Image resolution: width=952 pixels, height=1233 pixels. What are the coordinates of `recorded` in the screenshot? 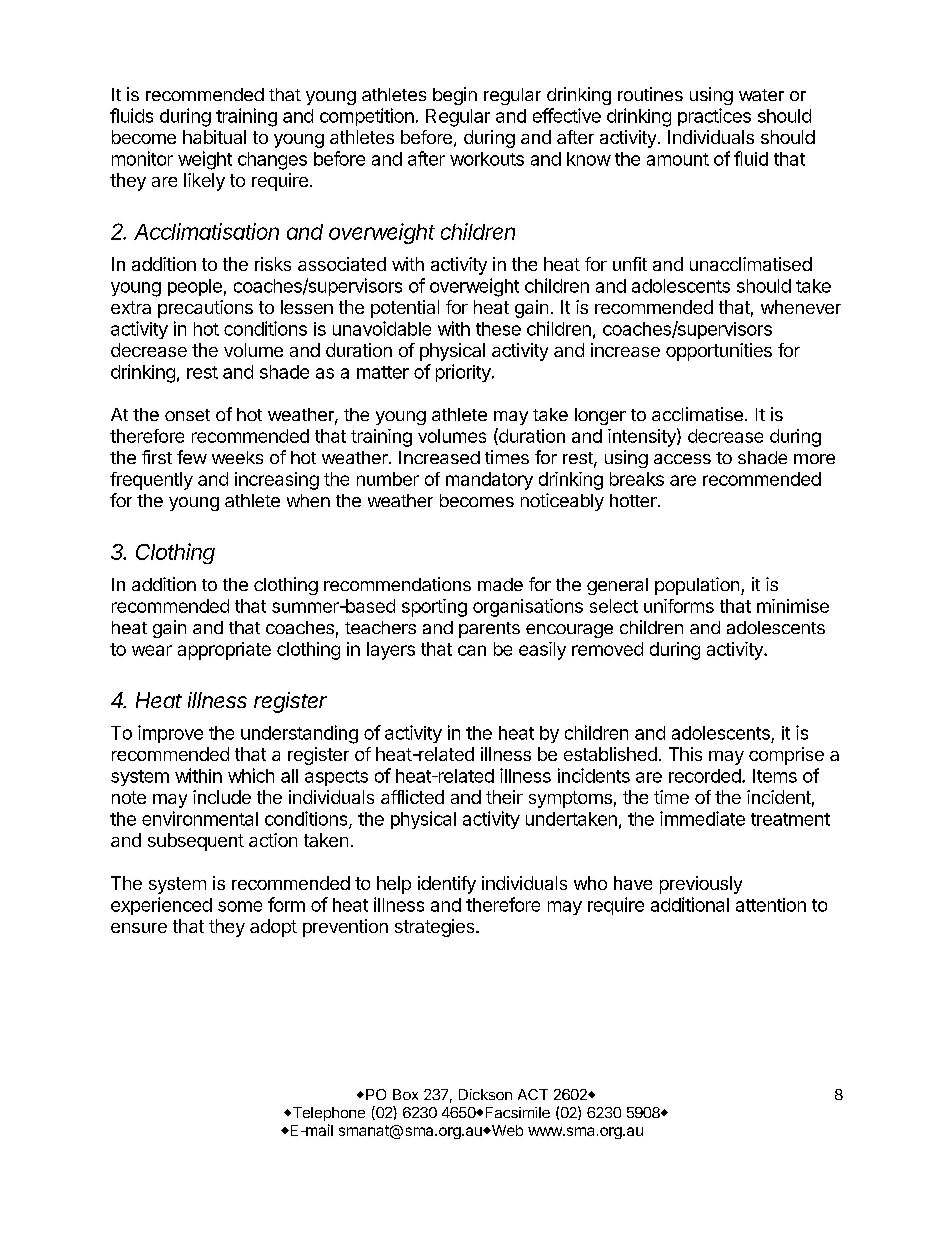 It's located at (706, 776).
